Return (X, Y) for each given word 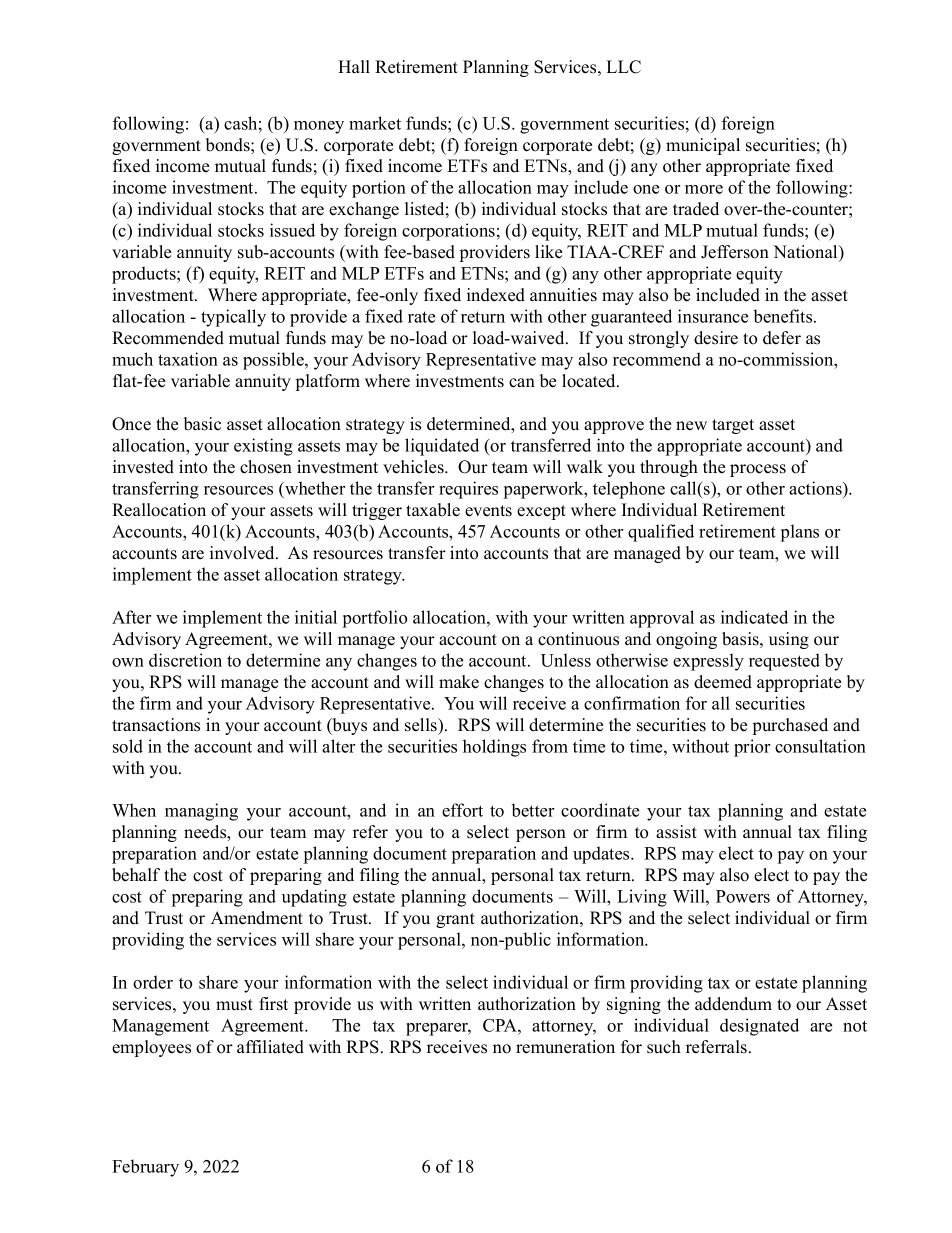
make (459, 682)
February (145, 1168)
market (375, 123)
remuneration (565, 1047)
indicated (754, 617)
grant (455, 920)
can (522, 383)
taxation (188, 359)
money (319, 127)
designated (759, 1027)
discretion (185, 660)
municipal (703, 146)
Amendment (257, 918)
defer (782, 338)
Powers (743, 896)
